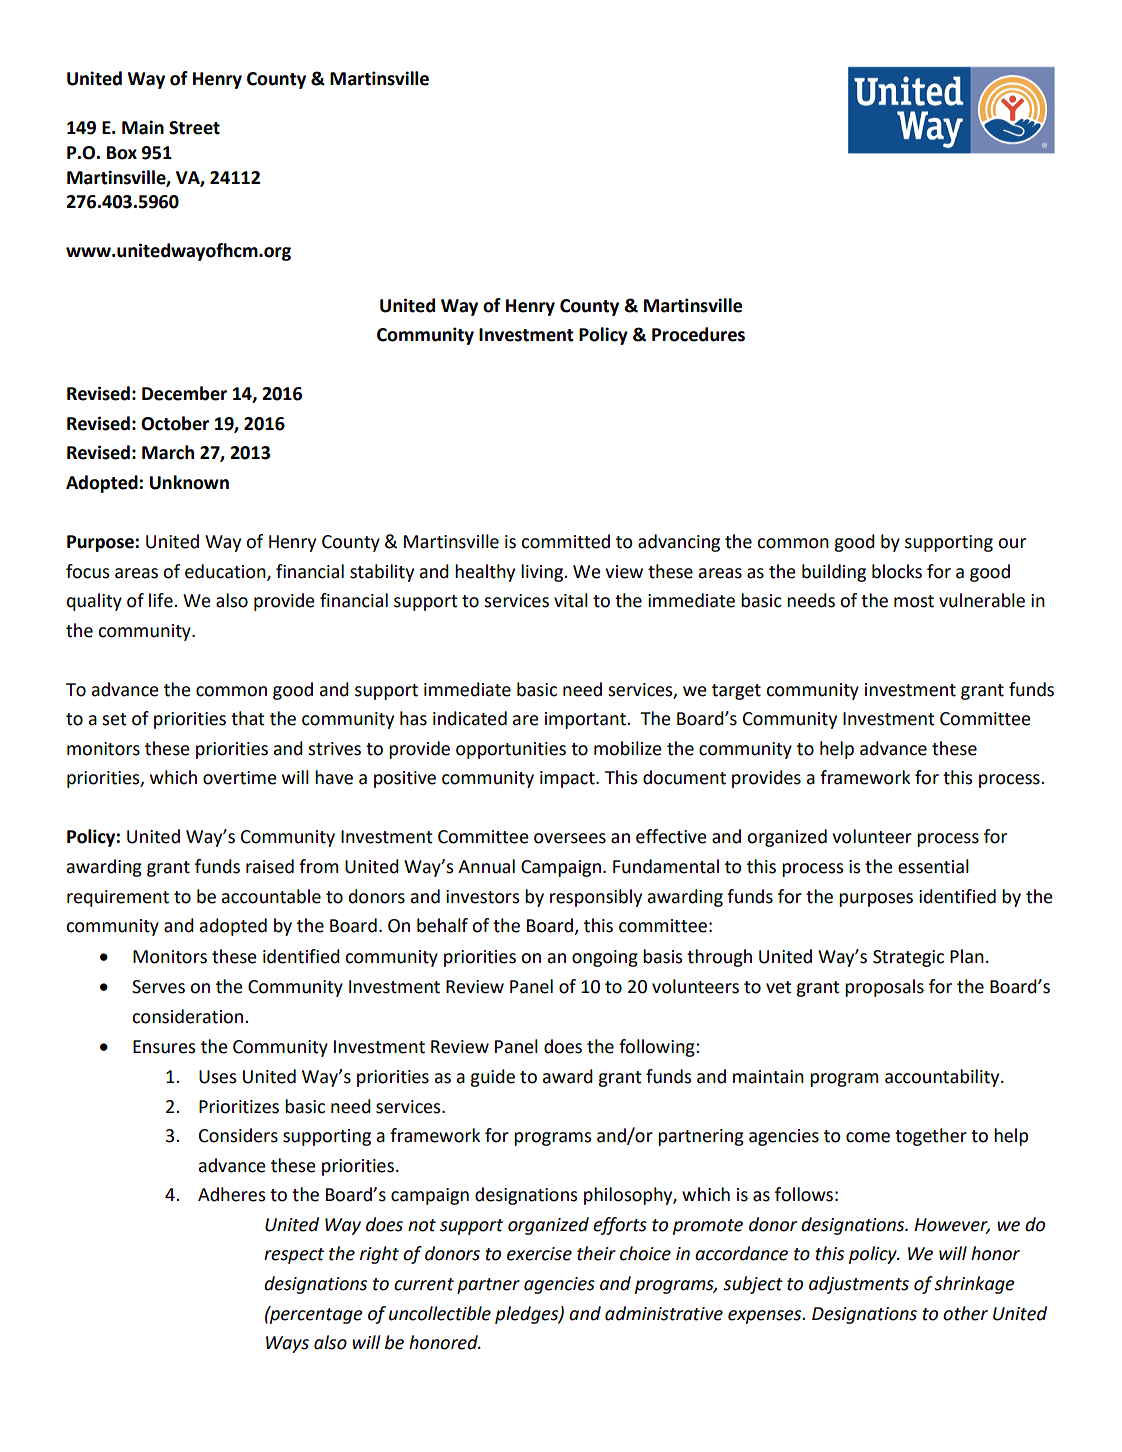  I want to click on that, so click(248, 718).
